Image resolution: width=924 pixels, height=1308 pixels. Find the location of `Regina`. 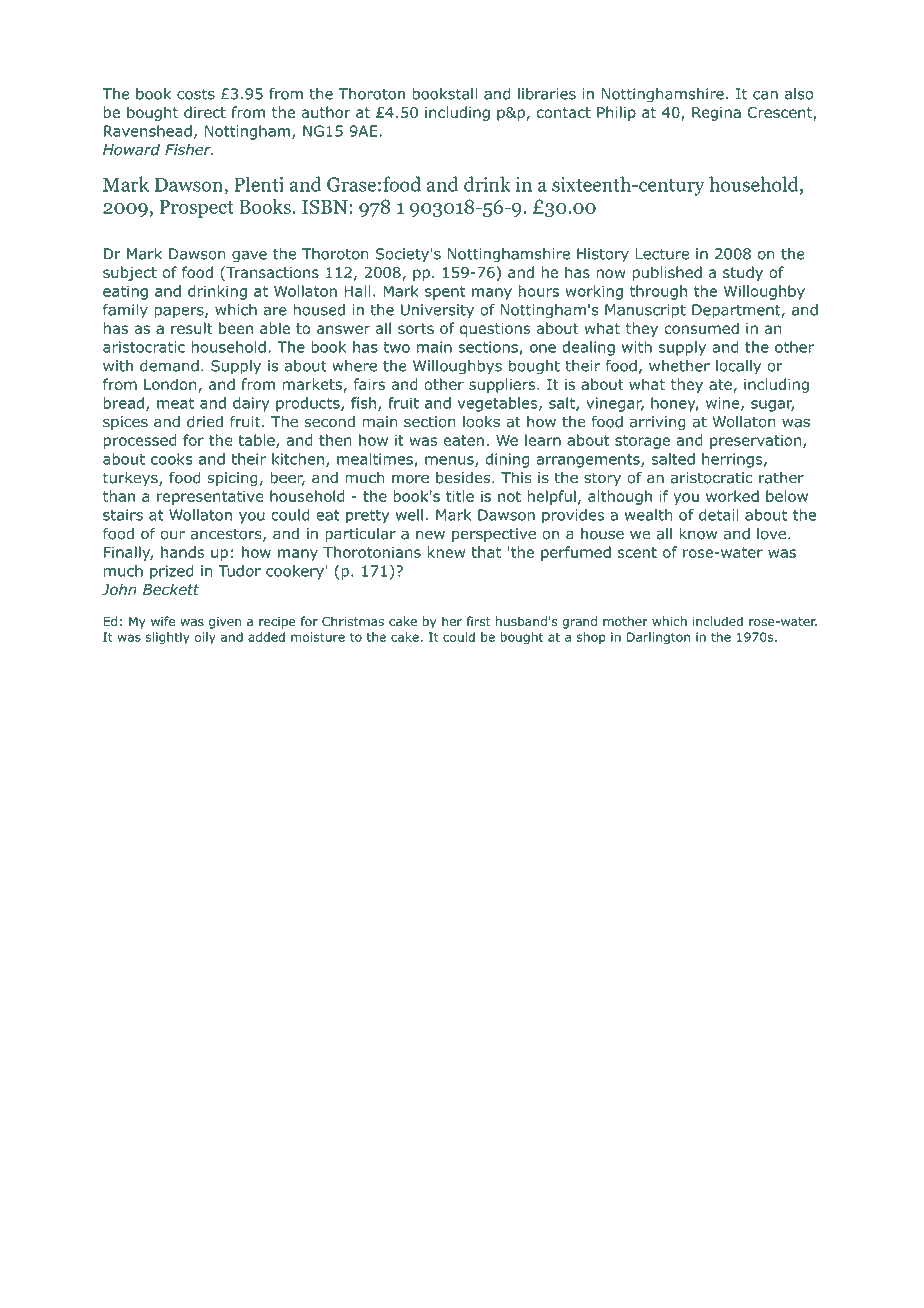

Regina is located at coordinates (716, 114).
